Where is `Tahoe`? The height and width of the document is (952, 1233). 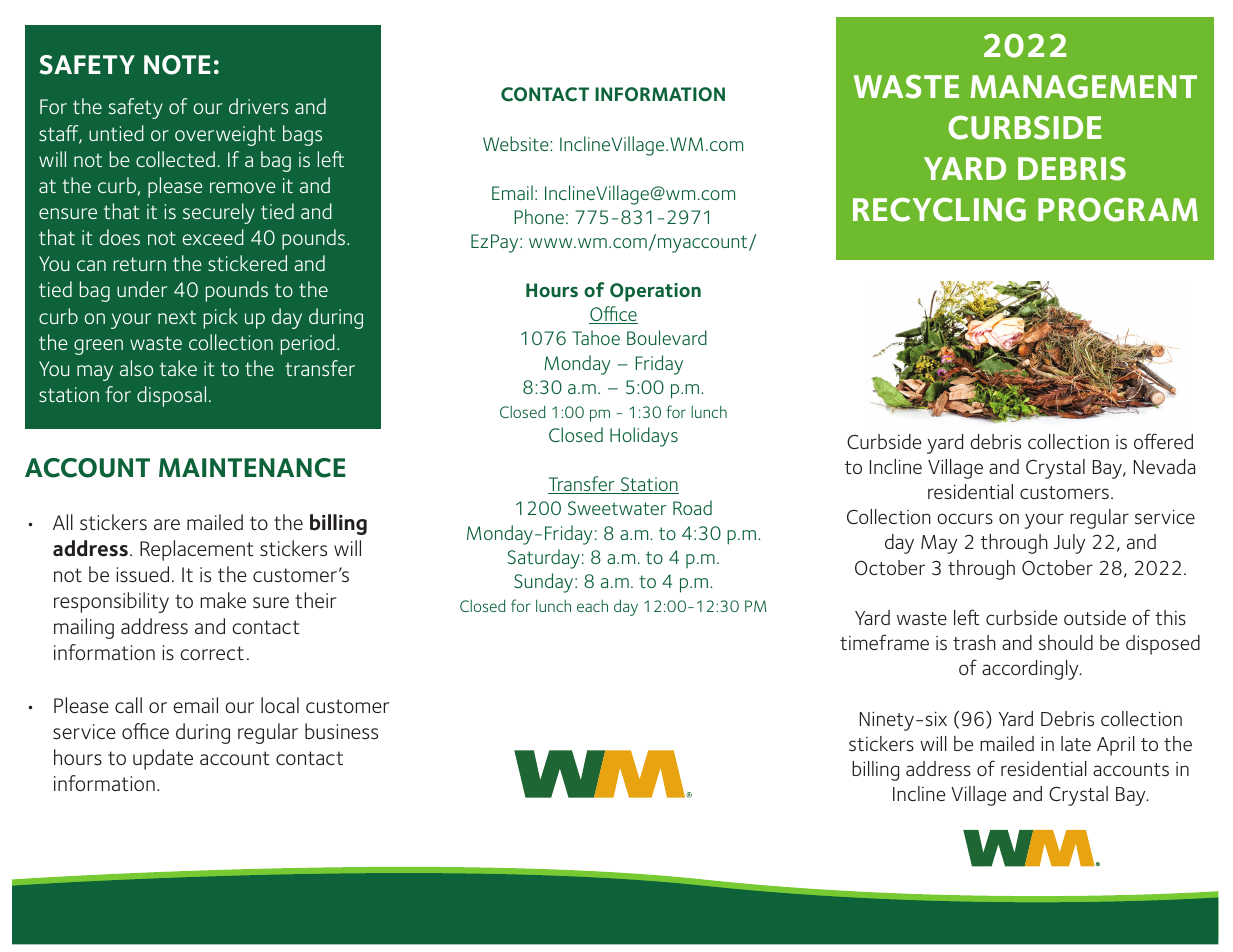
Tahoe is located at coordinates (596, 337).
